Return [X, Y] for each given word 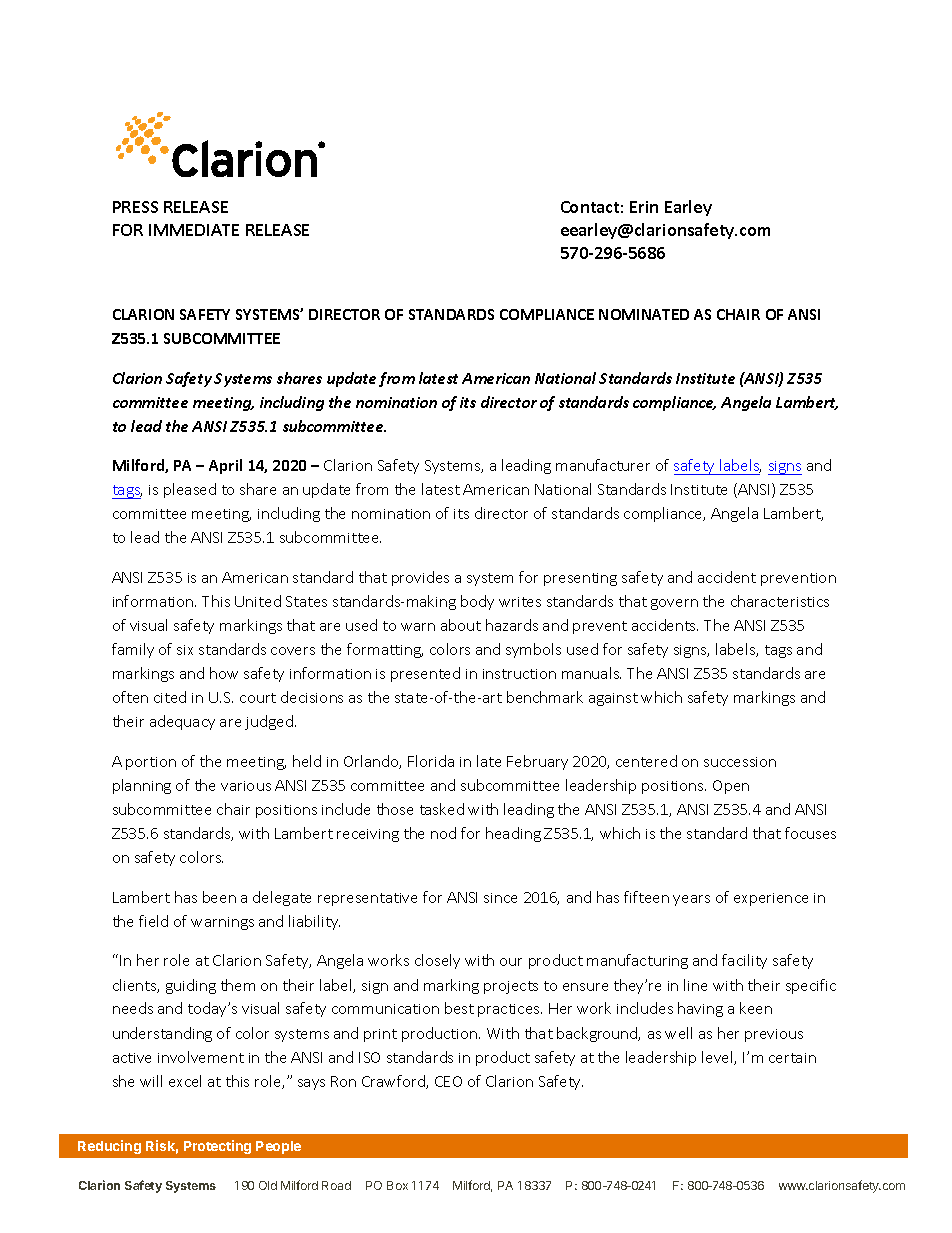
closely [437, 961]
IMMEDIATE [194, 230]
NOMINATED [644, 314]
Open [731, 787]
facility [744, 961]
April [225, 466]
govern [674, 604]
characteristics [780, 601]
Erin [644, 207]
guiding [191, 986]
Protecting [217, 1147]
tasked [442, 809]
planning [142, 786]
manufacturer [603, 465]
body [477, 602]
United [258, 601]
